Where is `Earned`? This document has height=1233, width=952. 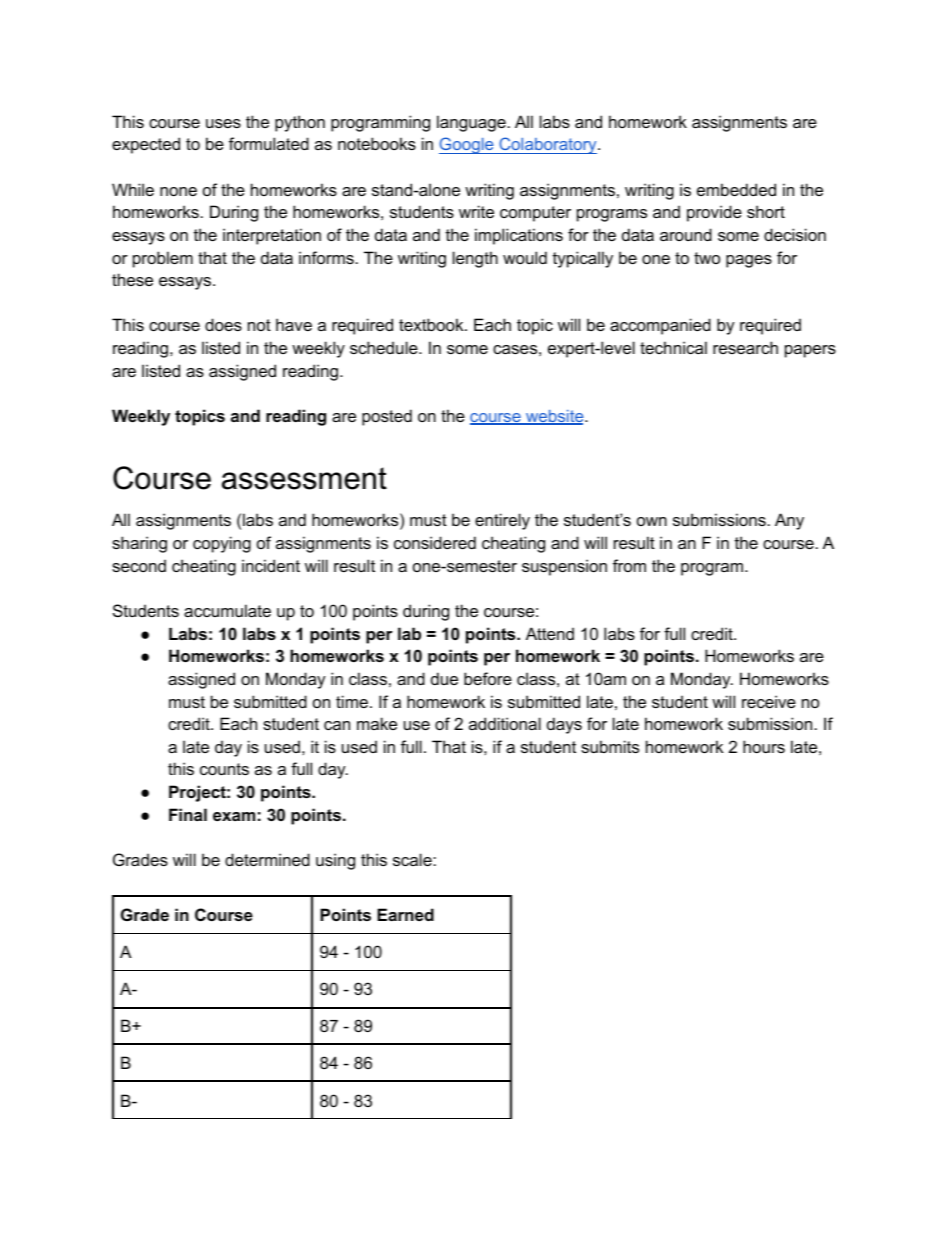 Earned is located at coordinates (405, 914).
